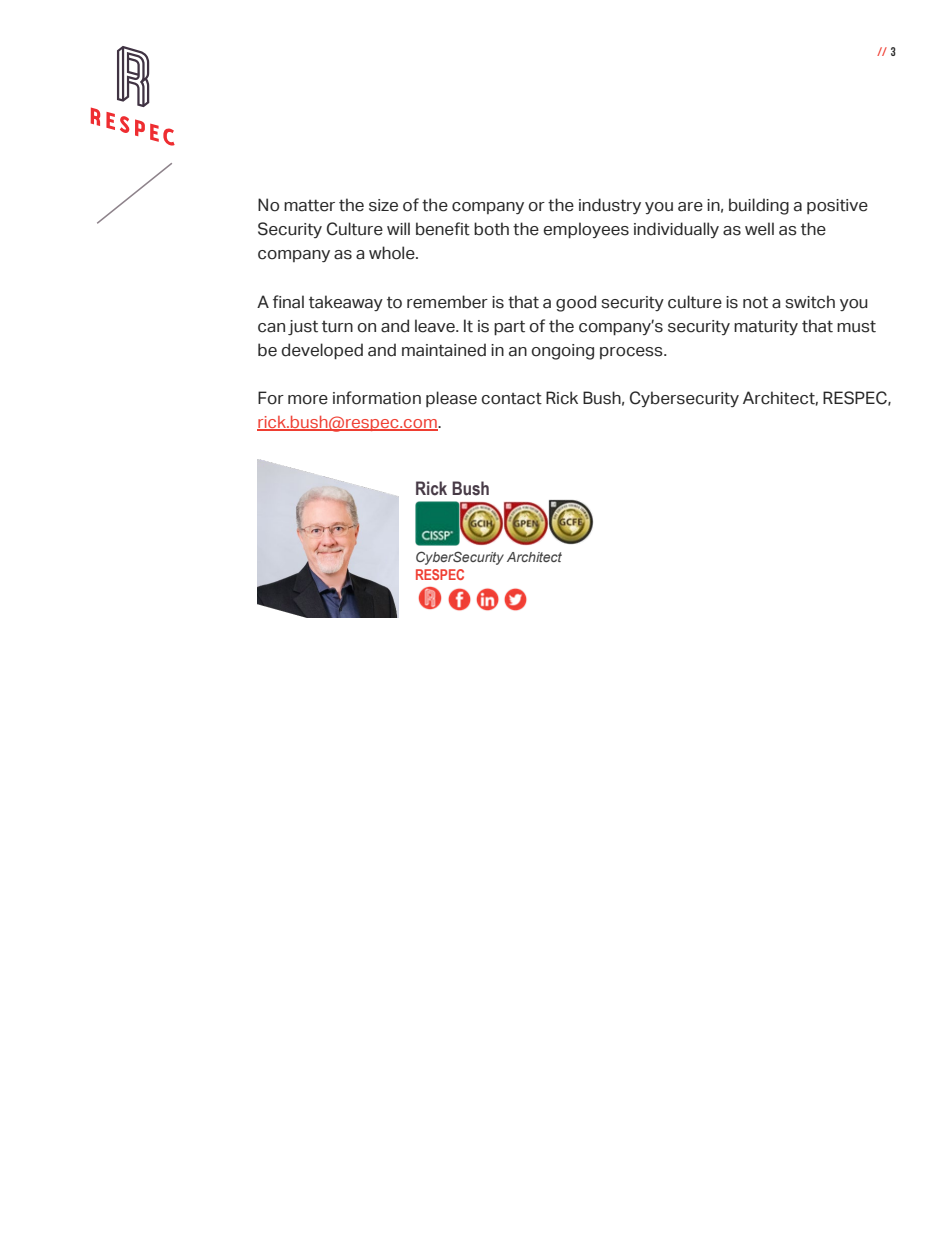 The width and height of the screenshot is (952, 1233). I want to click on developed, so click(322, 351).
